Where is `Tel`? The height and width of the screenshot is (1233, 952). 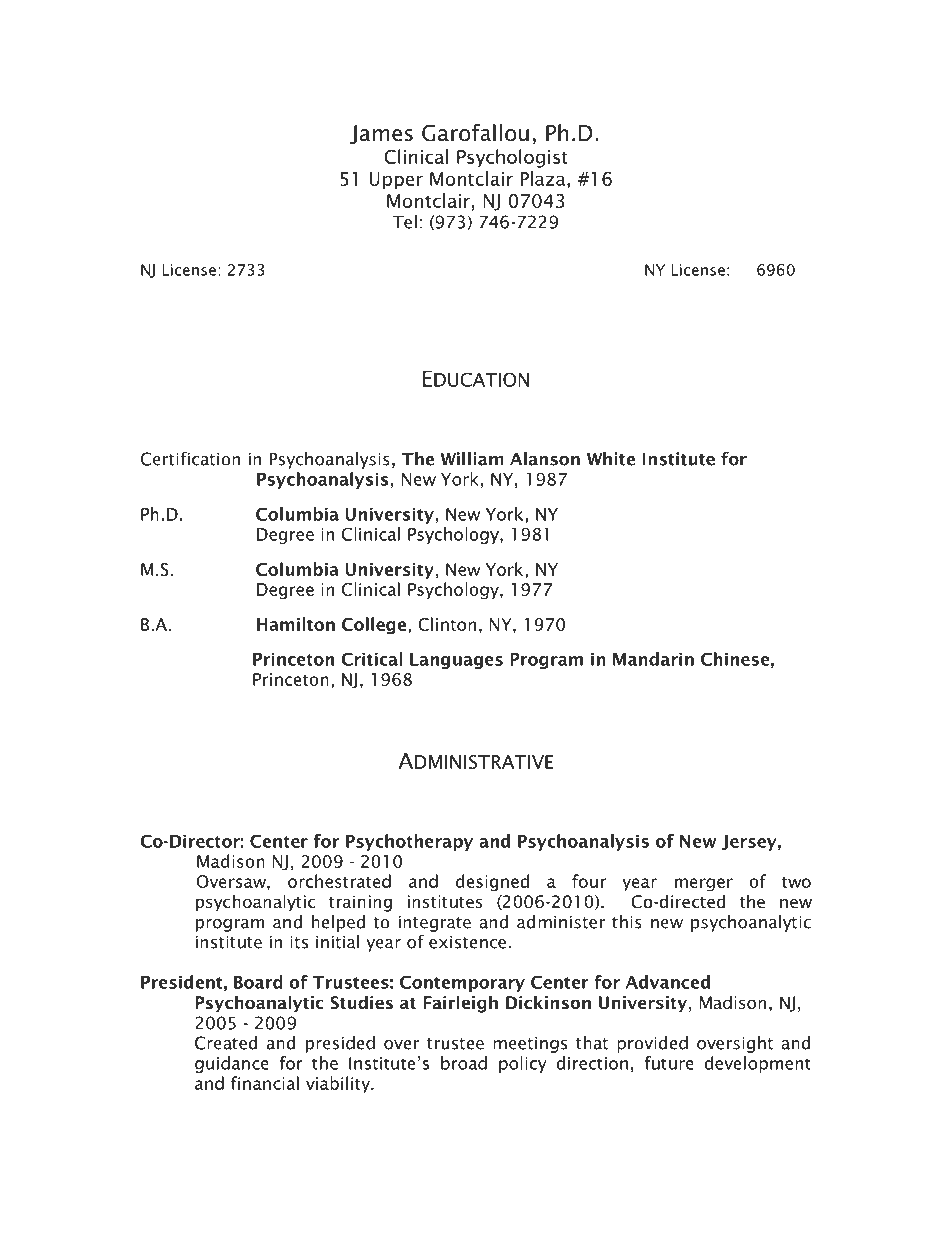
Tel is located at coordinates (405, 222).
